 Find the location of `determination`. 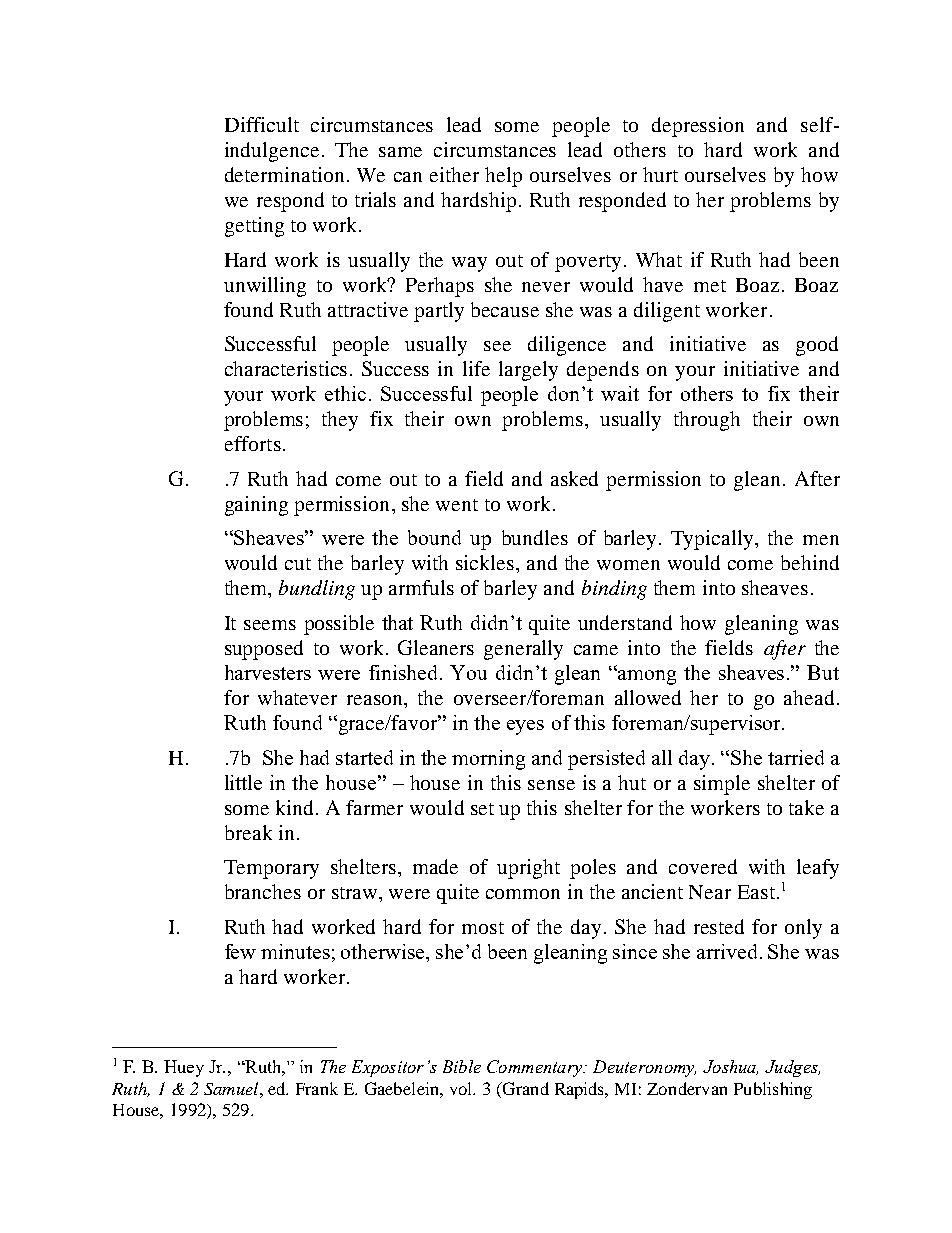

determination is located at coordinates (284, 174).
